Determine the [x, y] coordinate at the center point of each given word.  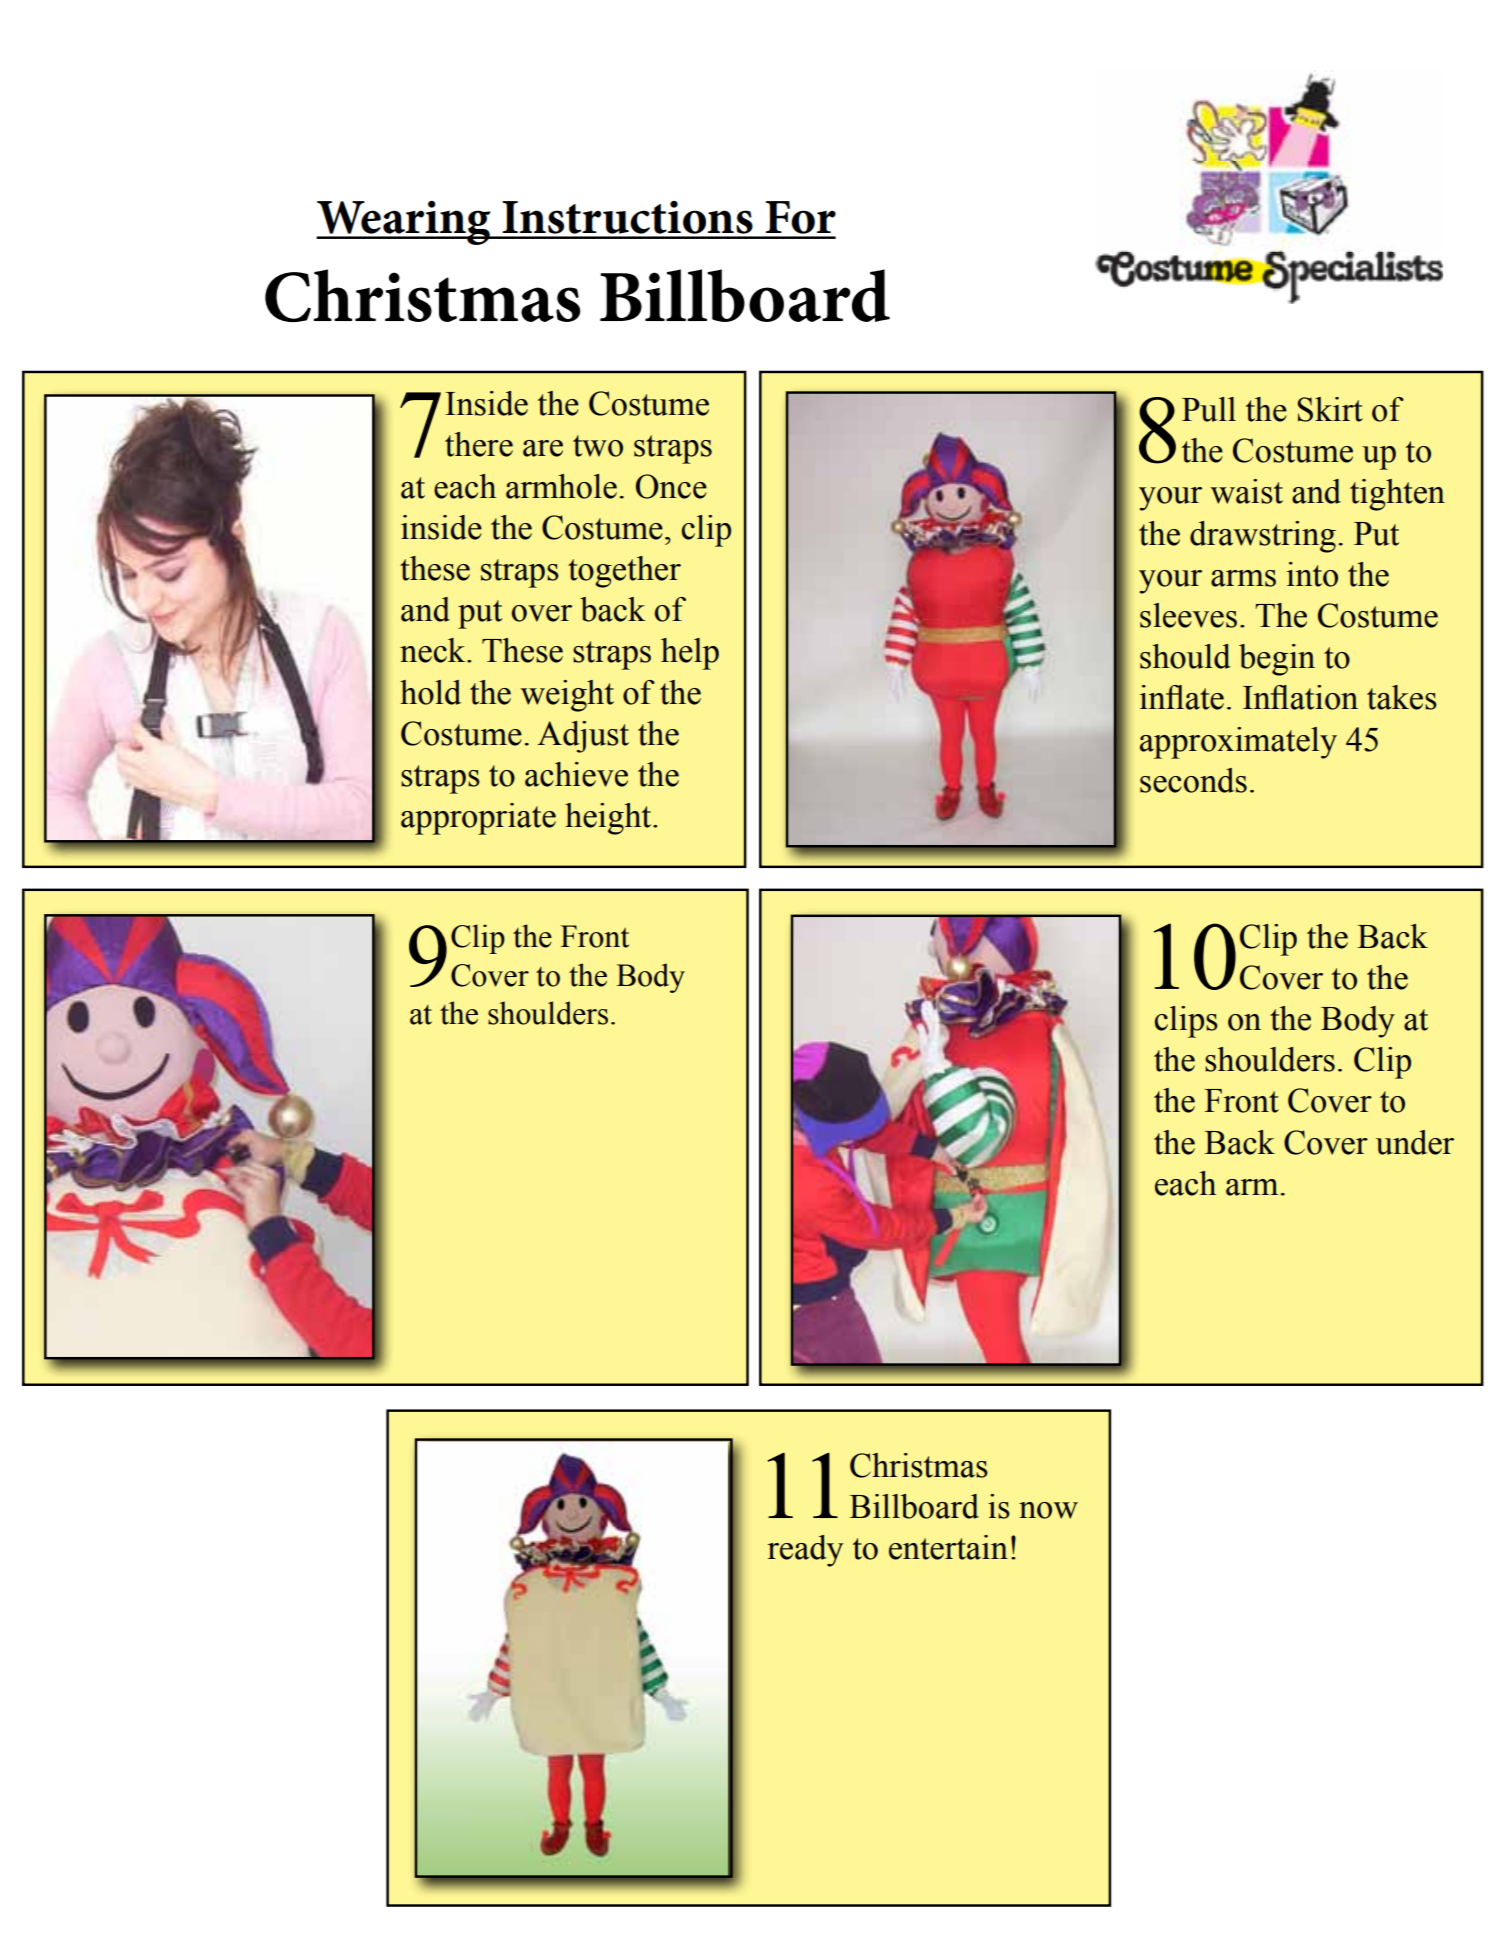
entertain [948, 1547]
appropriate [478, 819]
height [609, 819]
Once [671, 486]
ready [806, 1551]
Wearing [404, 223]
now [1048, 1510]
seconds [1193, 780]
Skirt [1330, 409]
